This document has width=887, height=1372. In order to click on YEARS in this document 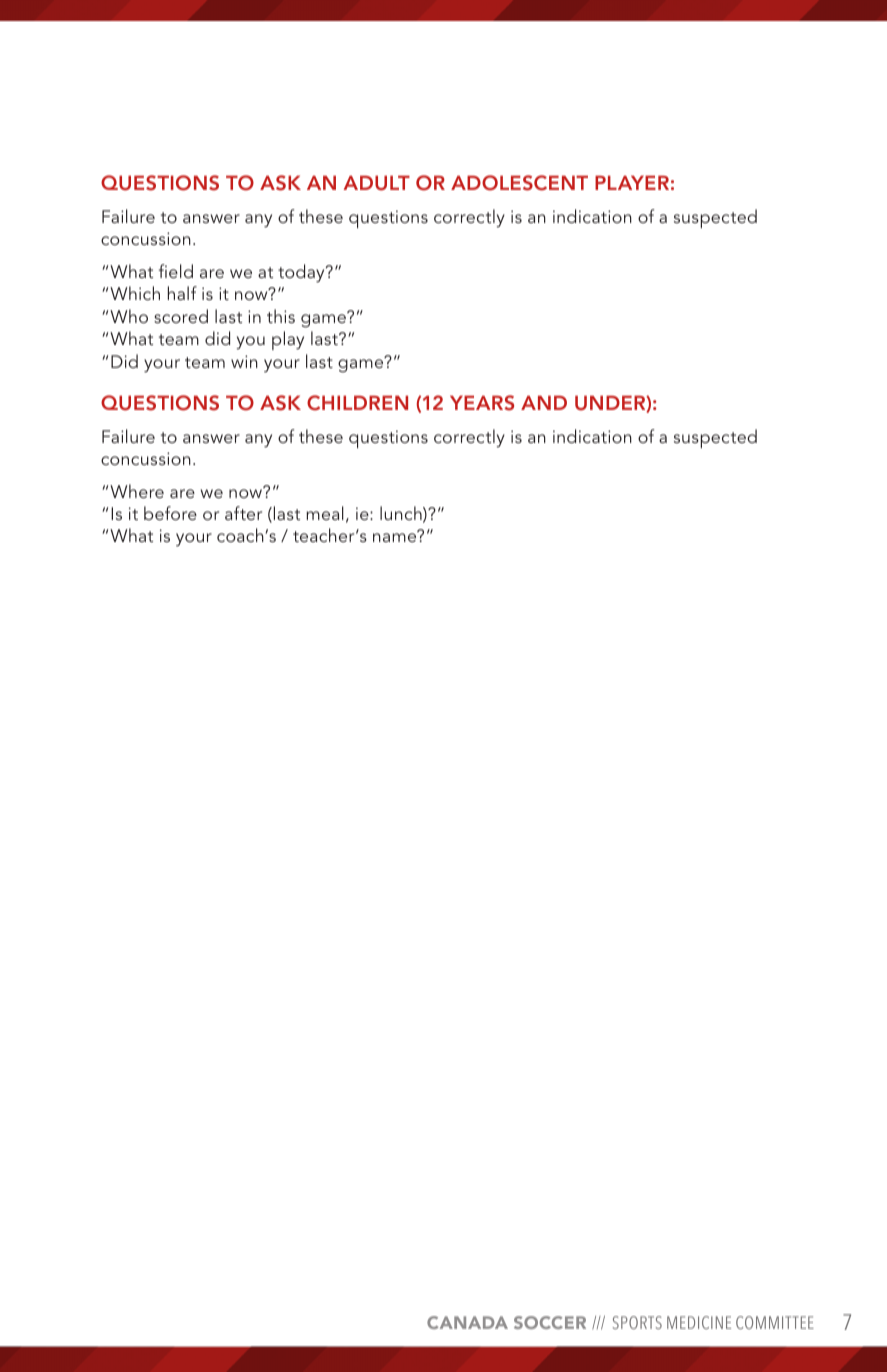, I will do `click(482, 403)`.
